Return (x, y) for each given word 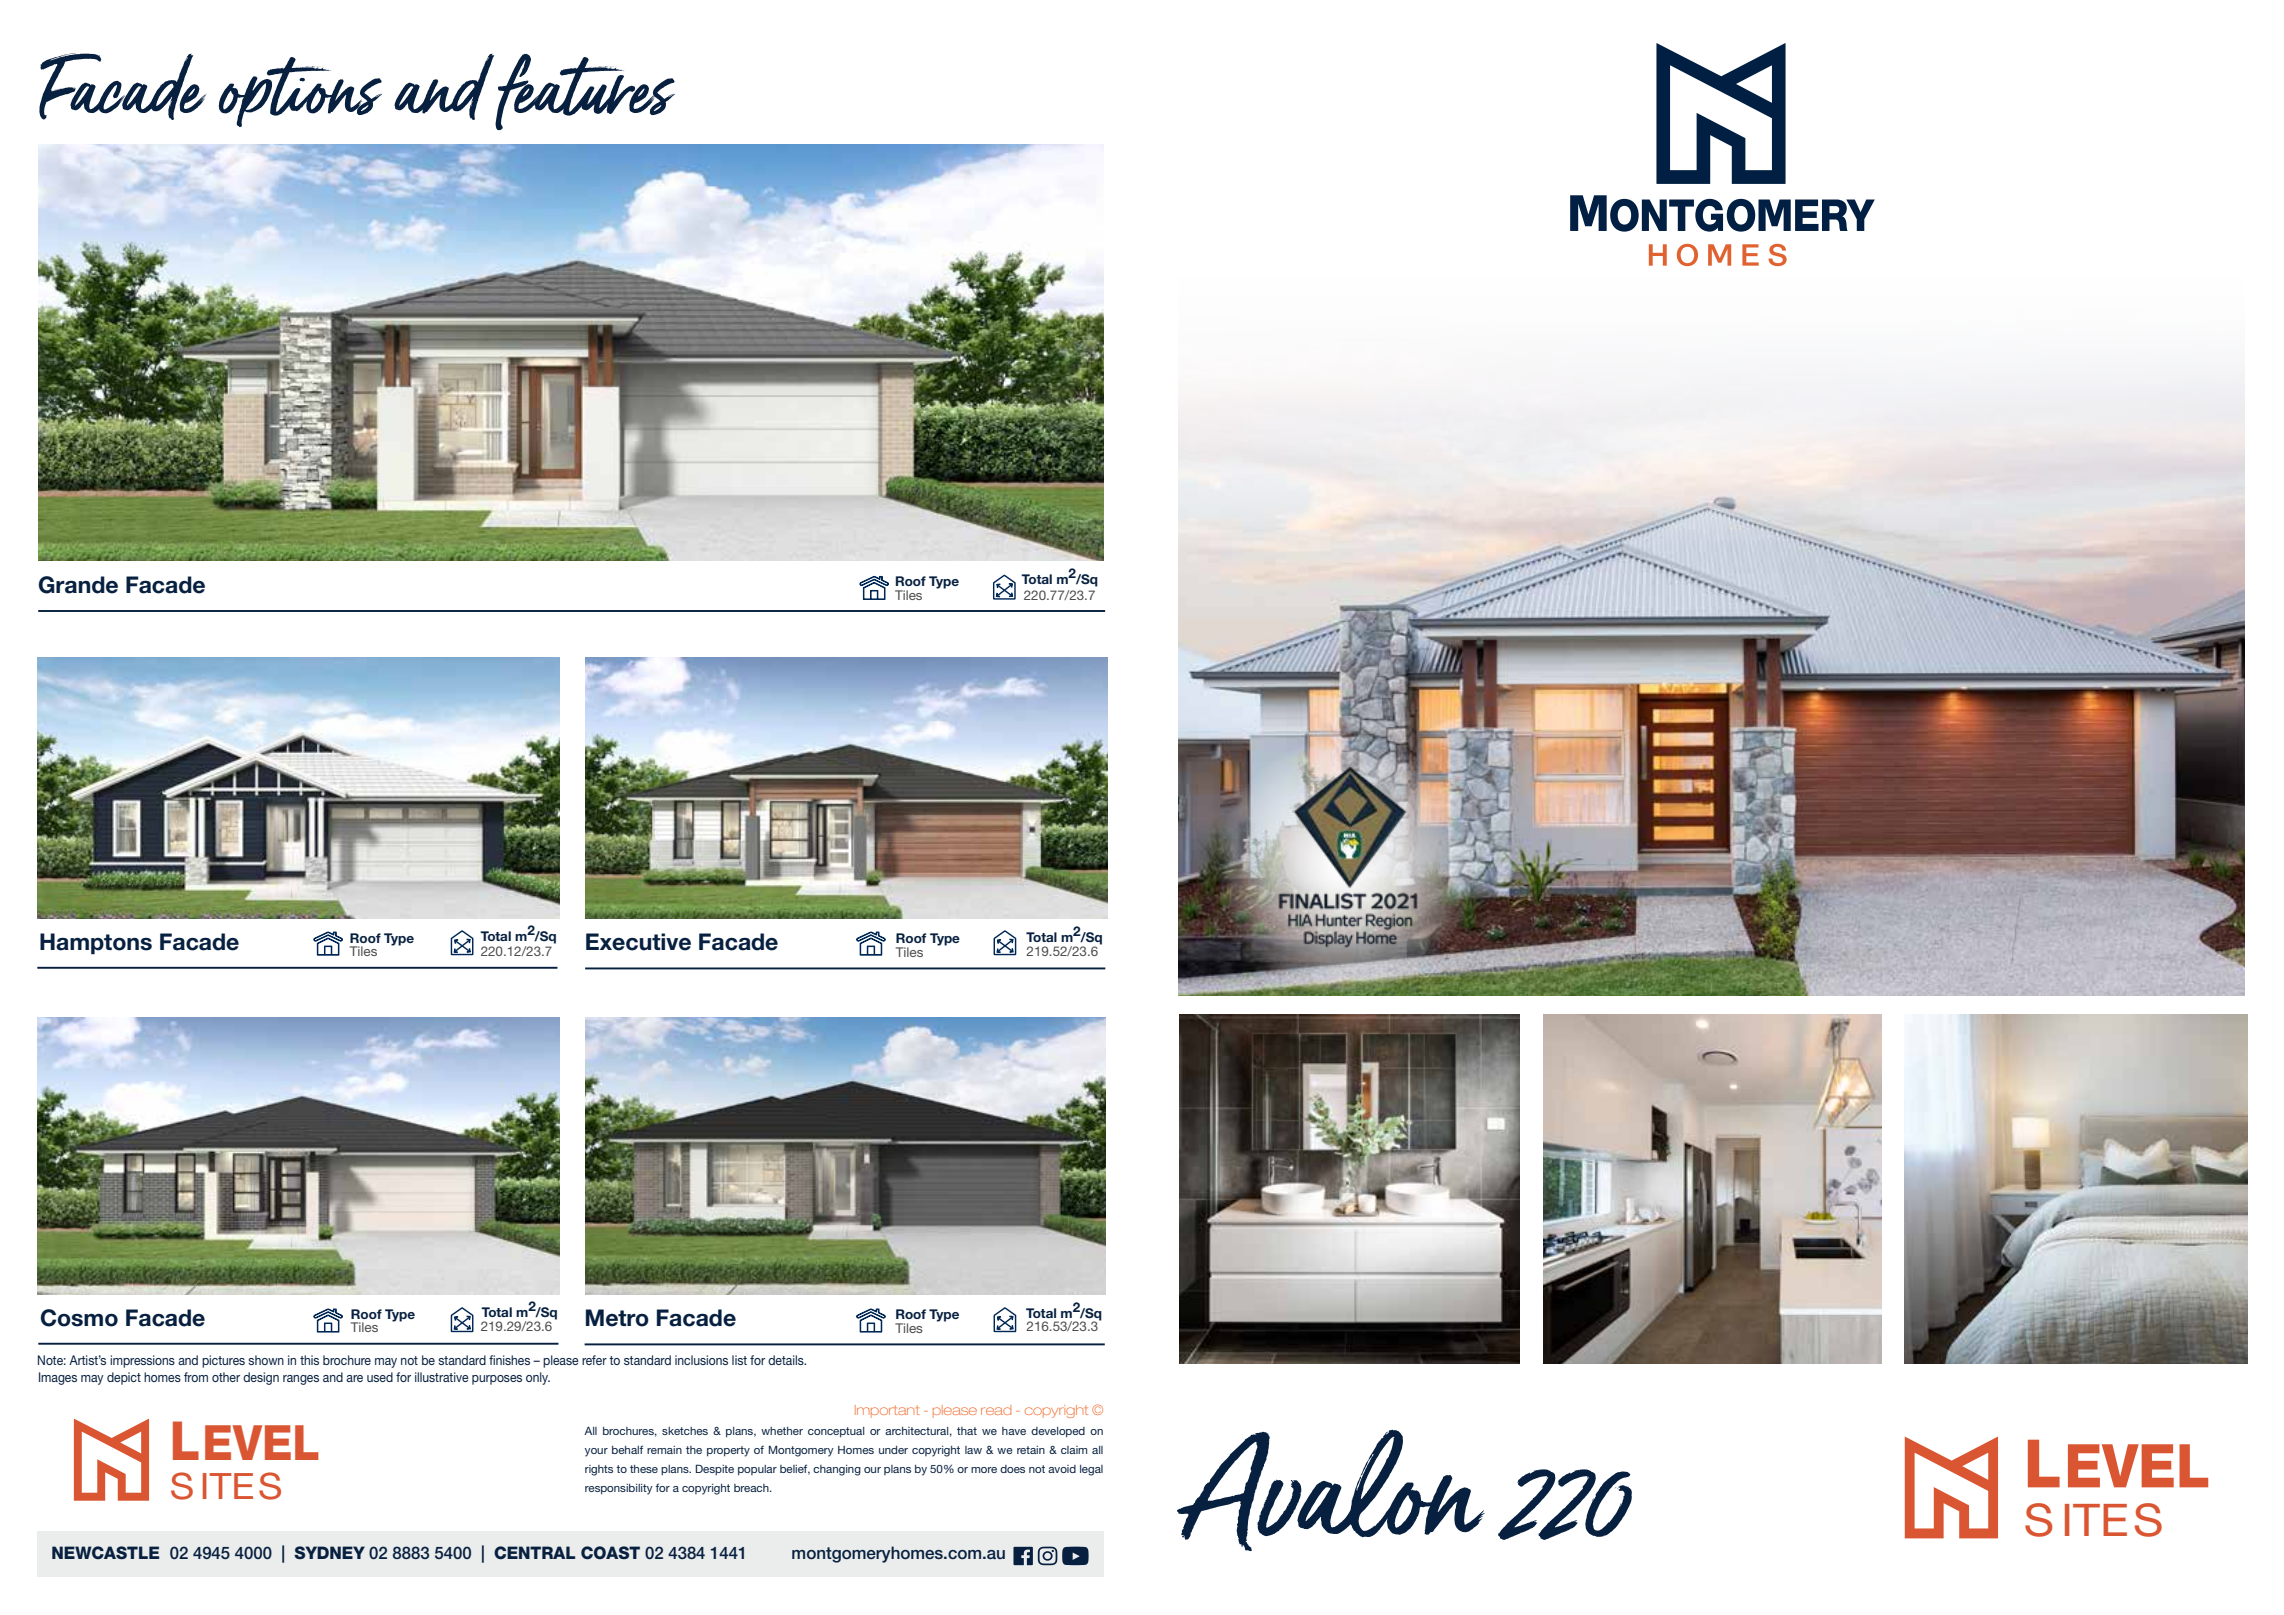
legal (1091, 1470)
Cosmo (79, 1318)
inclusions (701, 1360)
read (996, 1410)
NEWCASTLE (105, 1552)
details (787, 1360)
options (300, 92)
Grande (78, 585)
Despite (714, 1469)
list (739, 1360)
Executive (638, 942)
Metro (617, 1318)
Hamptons (96, 944)
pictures (223, 1361)
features (585, 92)
